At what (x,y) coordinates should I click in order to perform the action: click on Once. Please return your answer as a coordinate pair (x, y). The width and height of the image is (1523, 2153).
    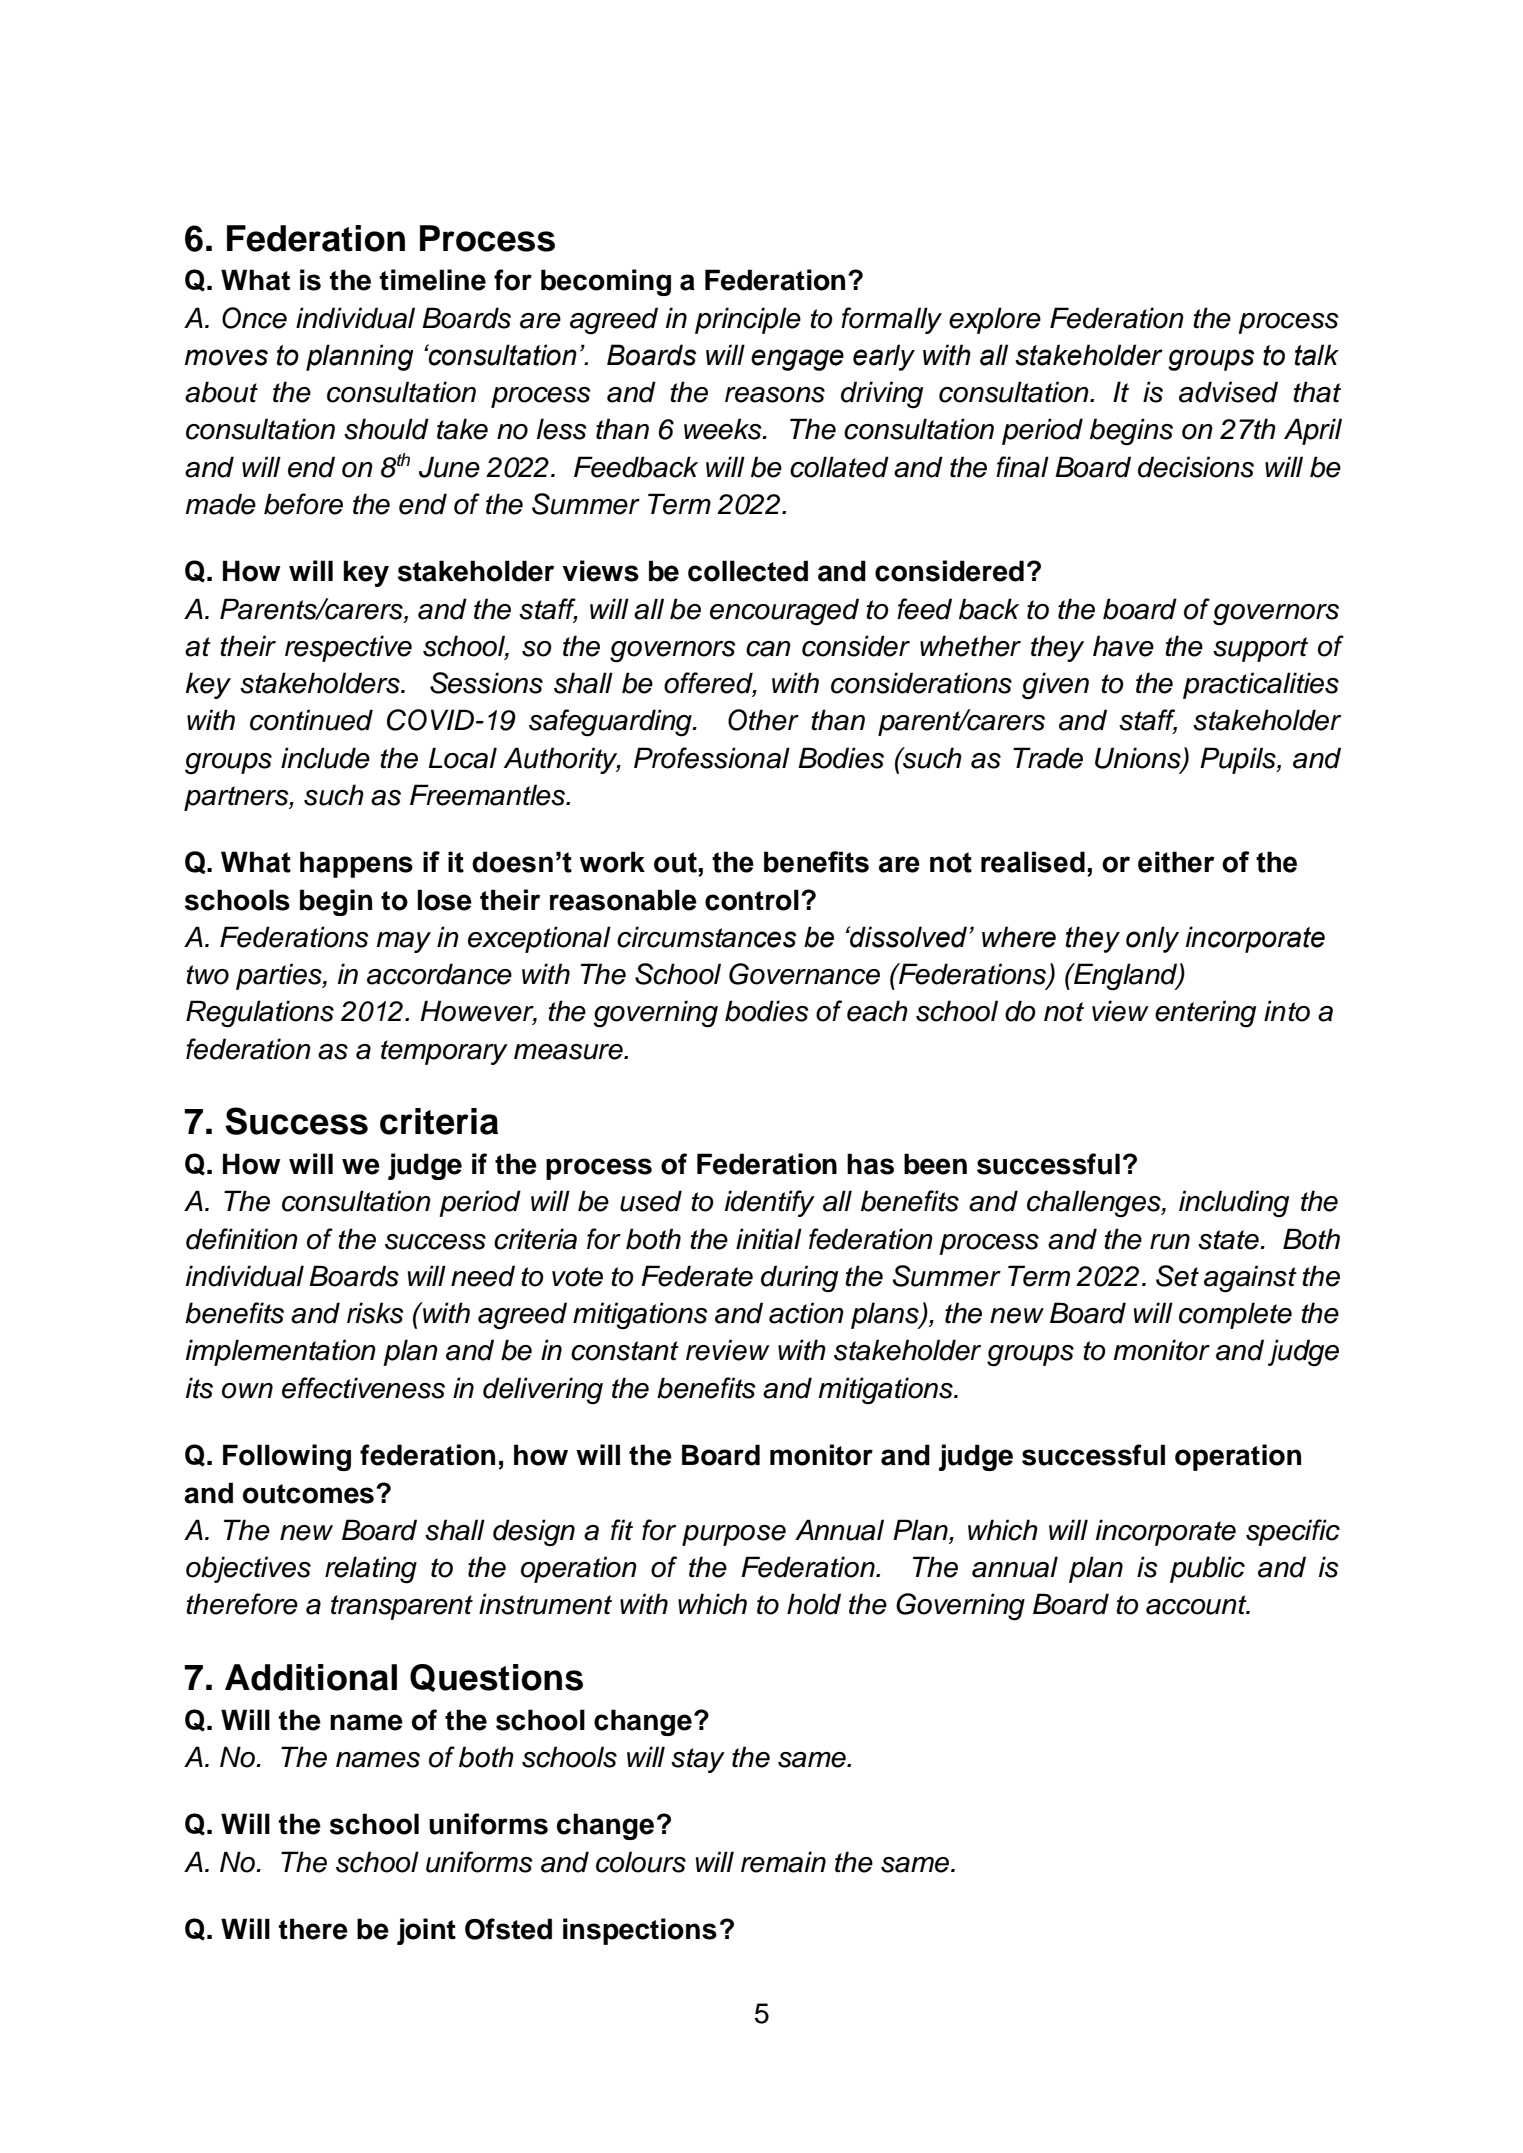
    Looking at the image, I should click on (254, 318).
